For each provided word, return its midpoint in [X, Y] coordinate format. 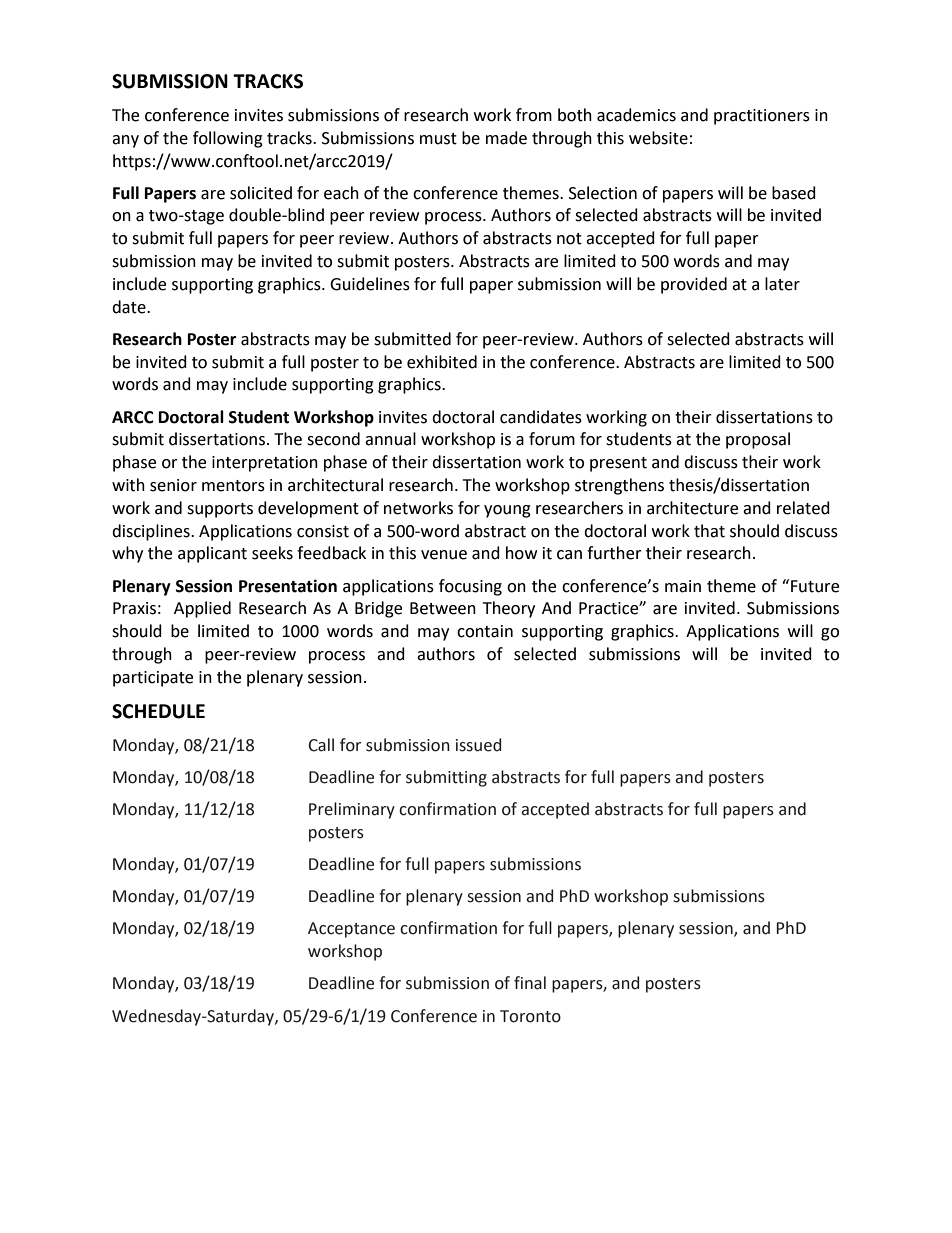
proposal [758, 440]
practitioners [762, 117]
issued [478, 745]
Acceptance [351, 930]
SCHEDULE [158, 711]
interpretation [265, 464]
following [228, 139]
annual [390, 439]
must [438, 139]
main [683, 586]
